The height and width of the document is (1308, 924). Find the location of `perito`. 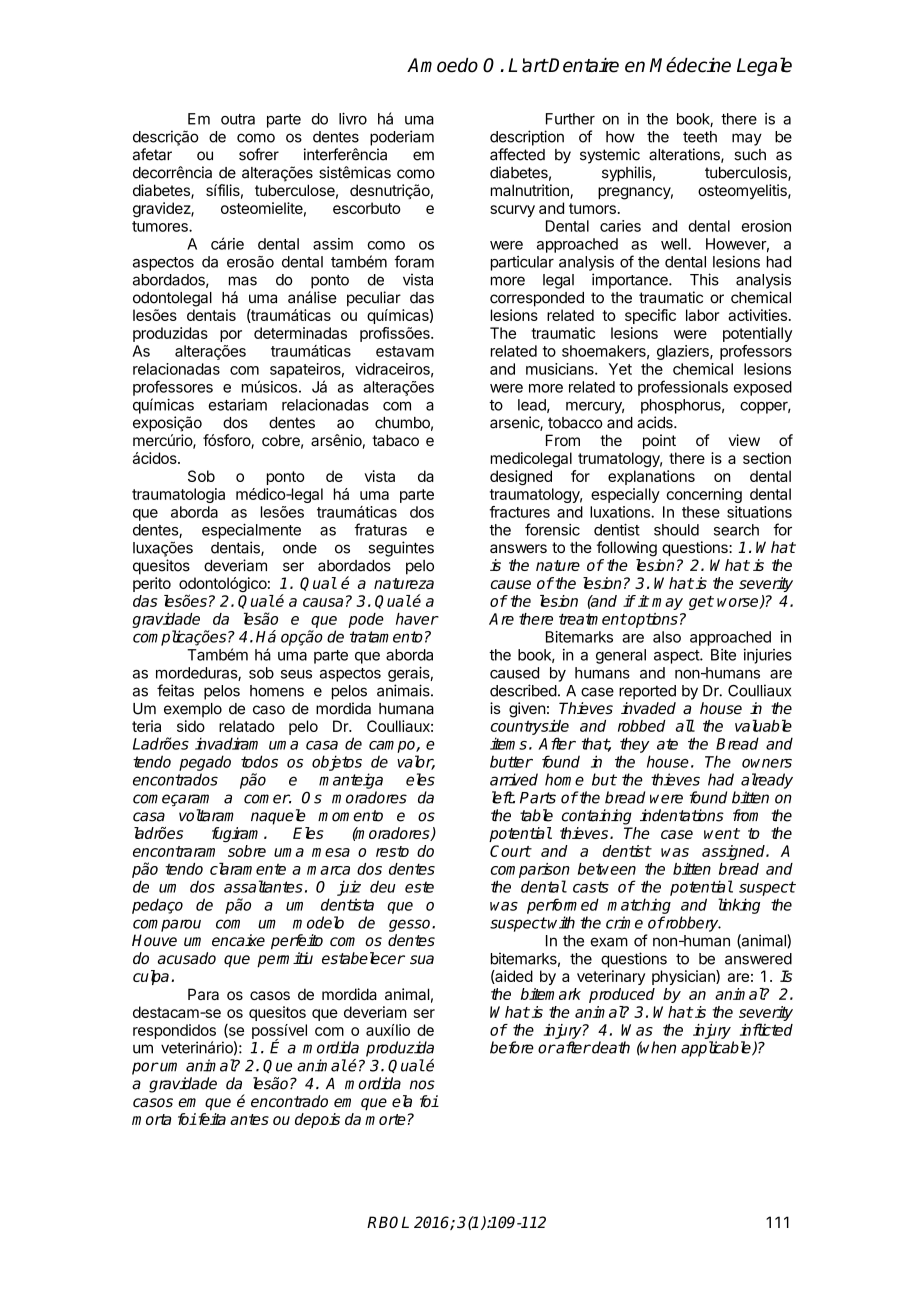

perito is located at coordinates (152, 584).
